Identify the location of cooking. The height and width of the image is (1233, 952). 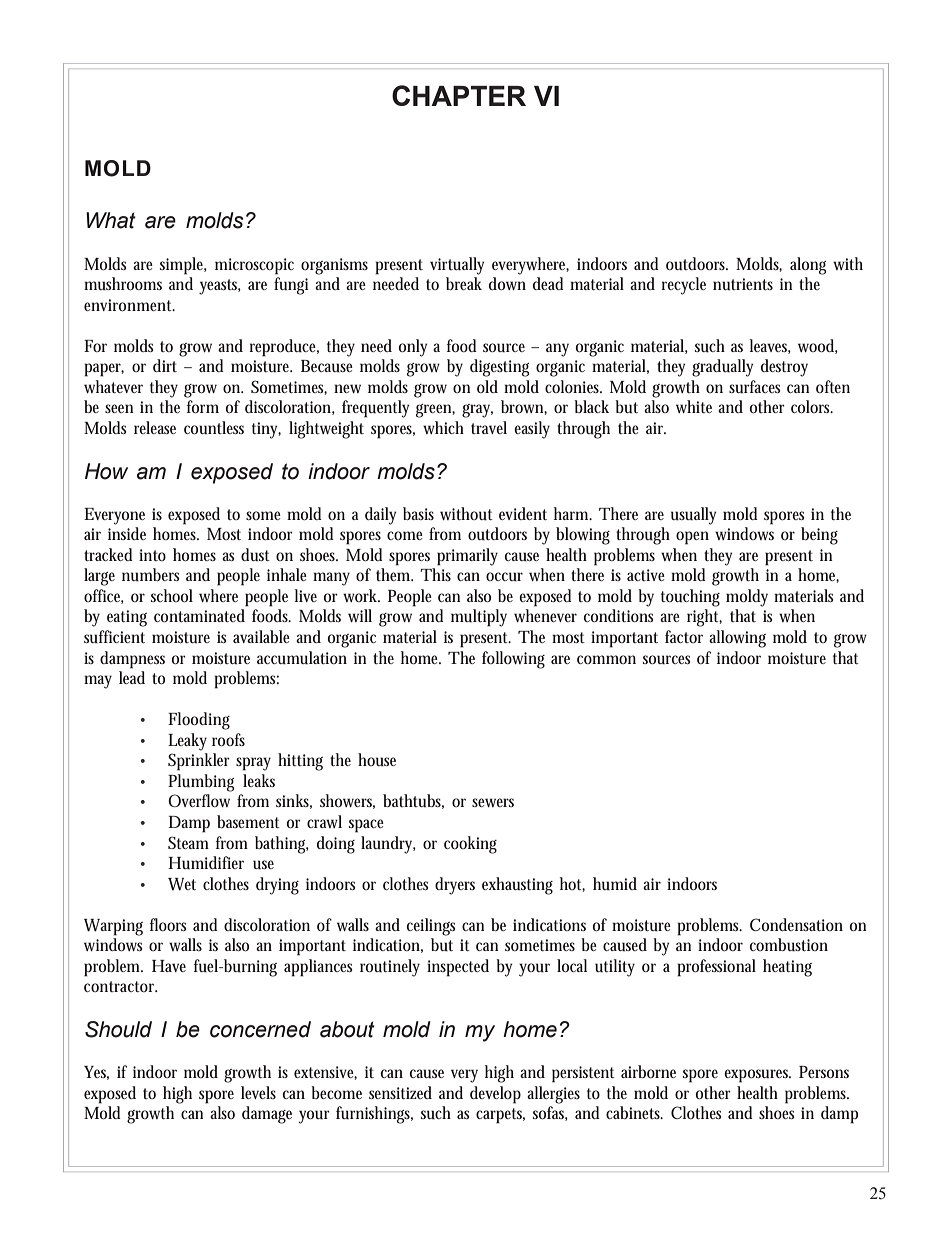
(470, 845).
